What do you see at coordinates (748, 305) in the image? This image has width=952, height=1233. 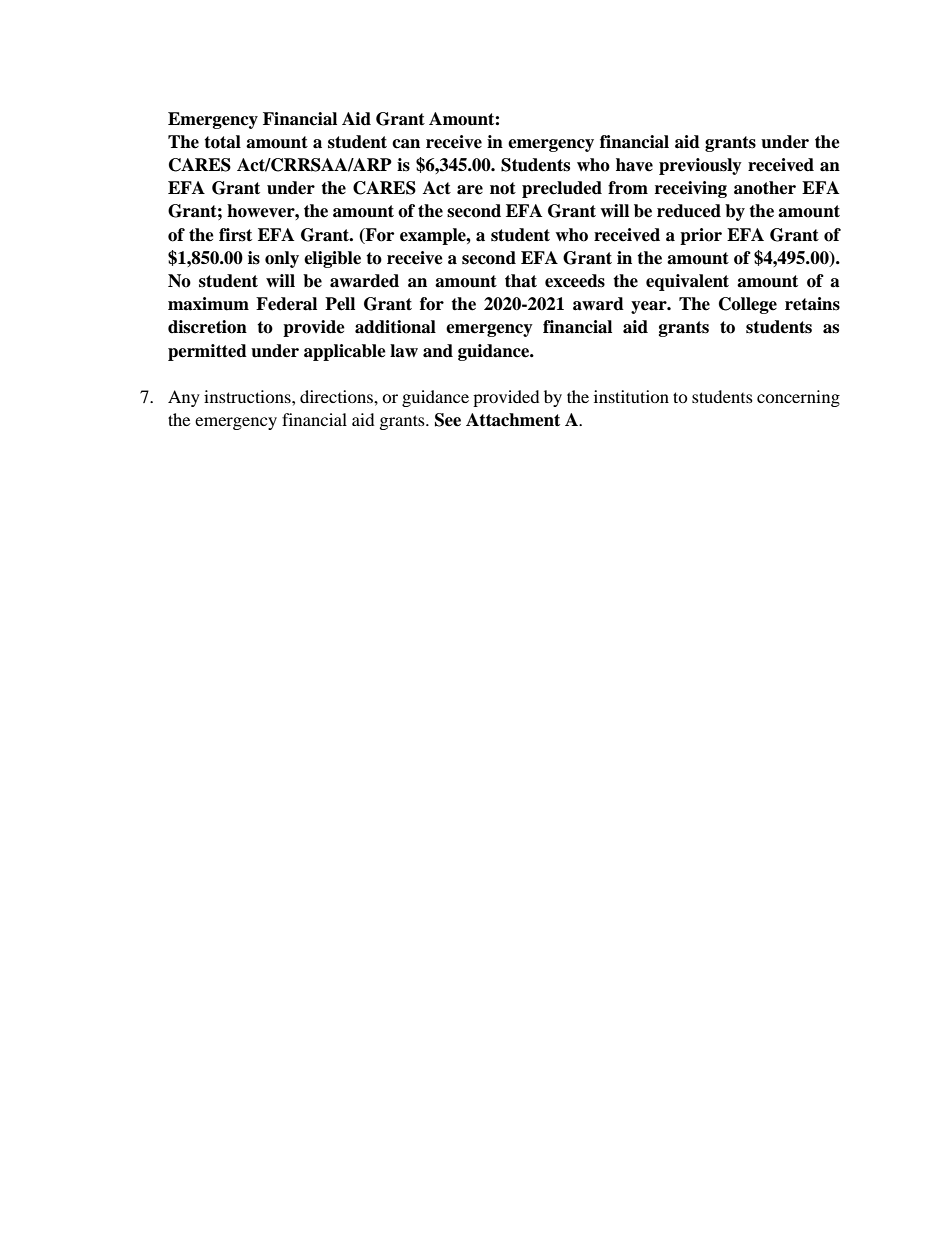 I see `College` at bounding box center [748, 305].
